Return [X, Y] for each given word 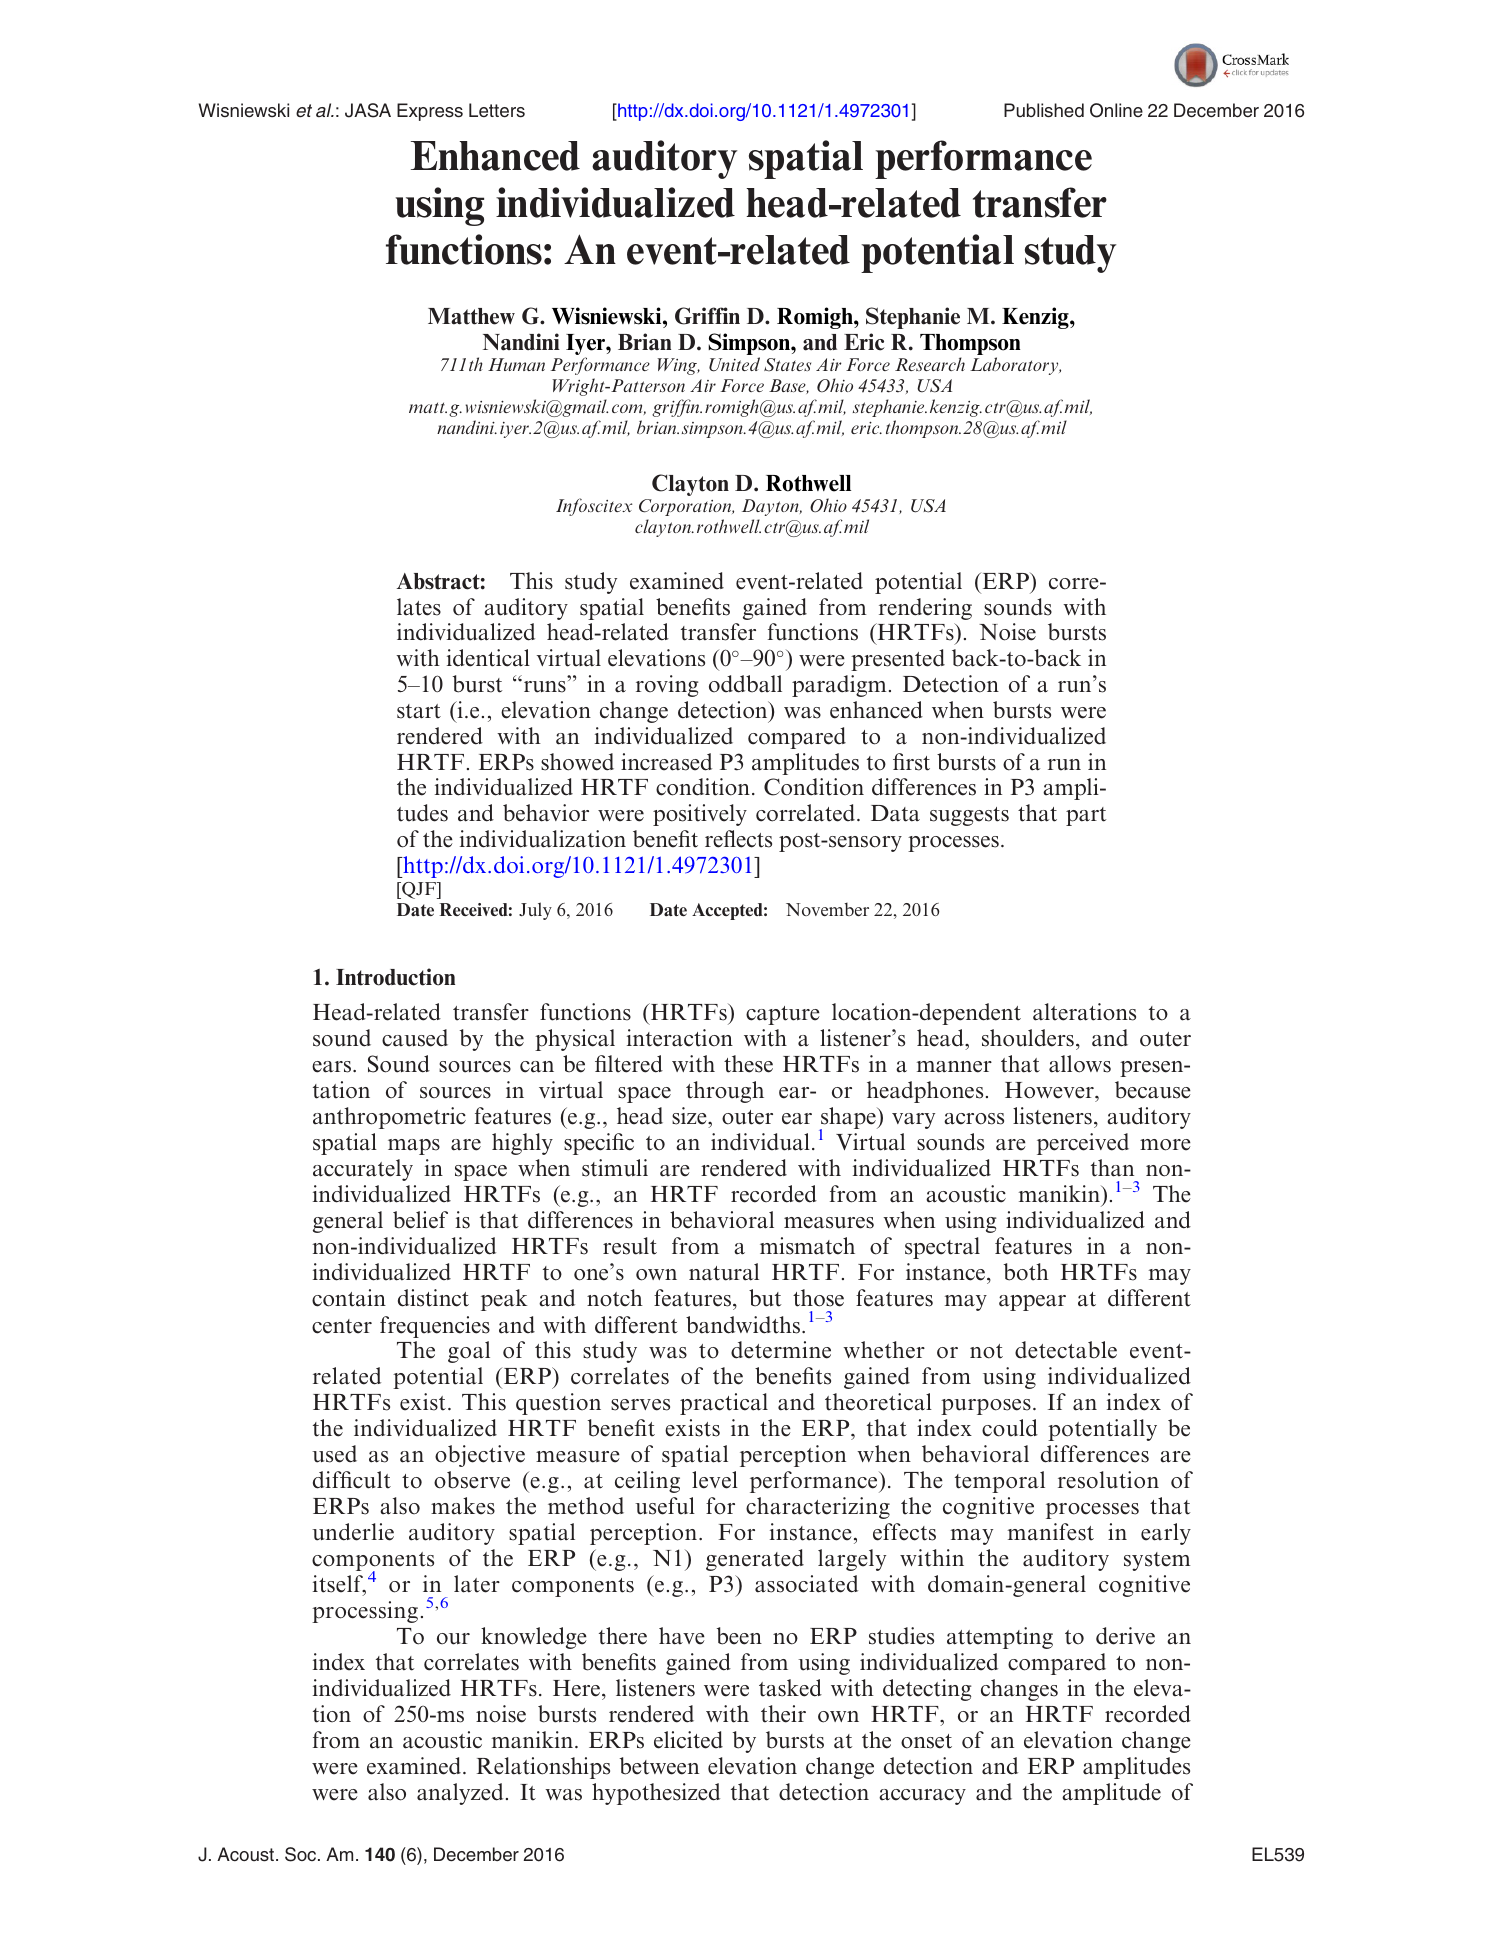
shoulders [1028, 1038]
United [734, 364]
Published [1044, 110]
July [535, 911]
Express [430, 112]
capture [783, 1015]
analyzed [460, 1794]
